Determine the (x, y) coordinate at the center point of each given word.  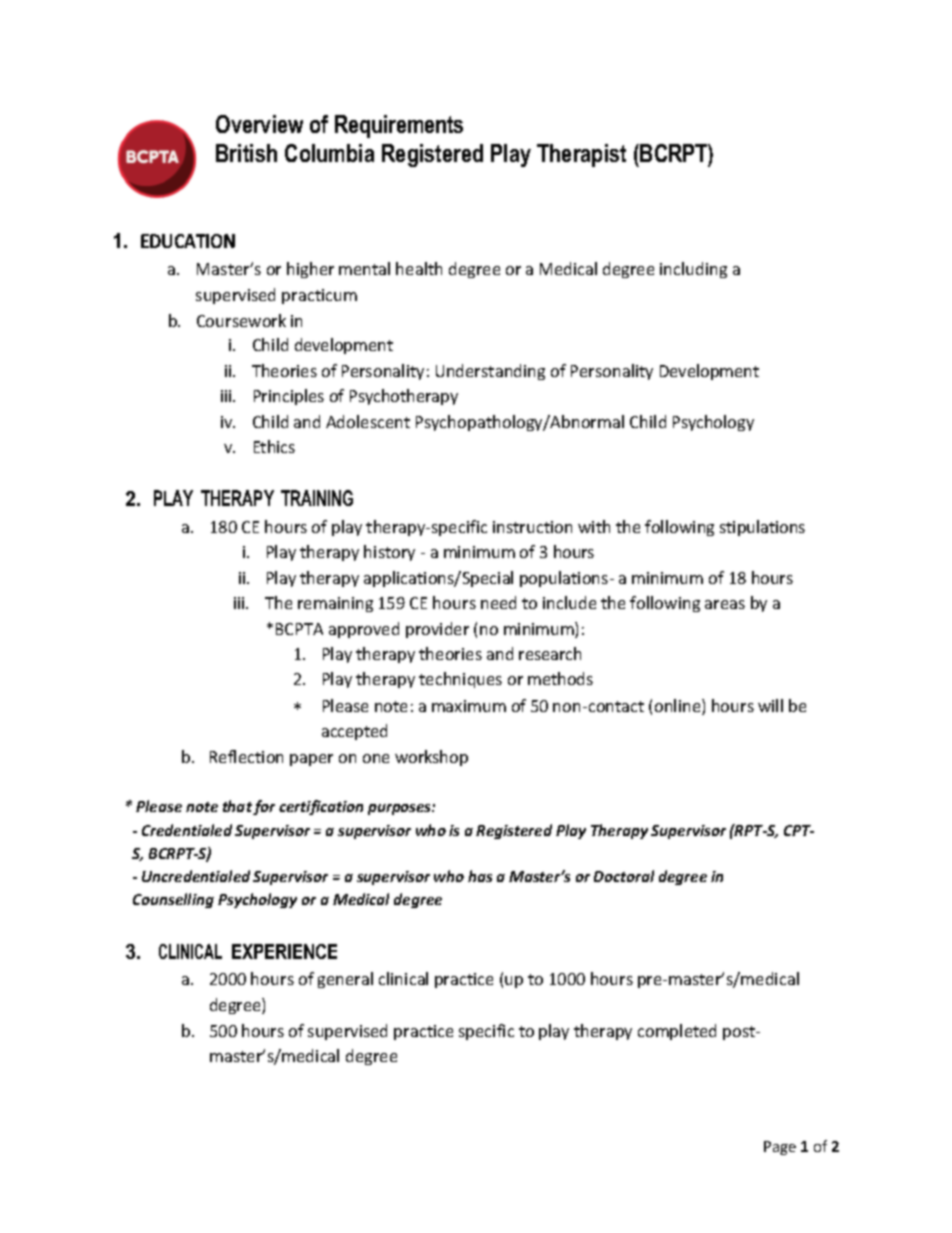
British (246, 153)
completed (677, 1032)
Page (780, 1148)
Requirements (399, 126)
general (345, 980)
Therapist (581, 155)
